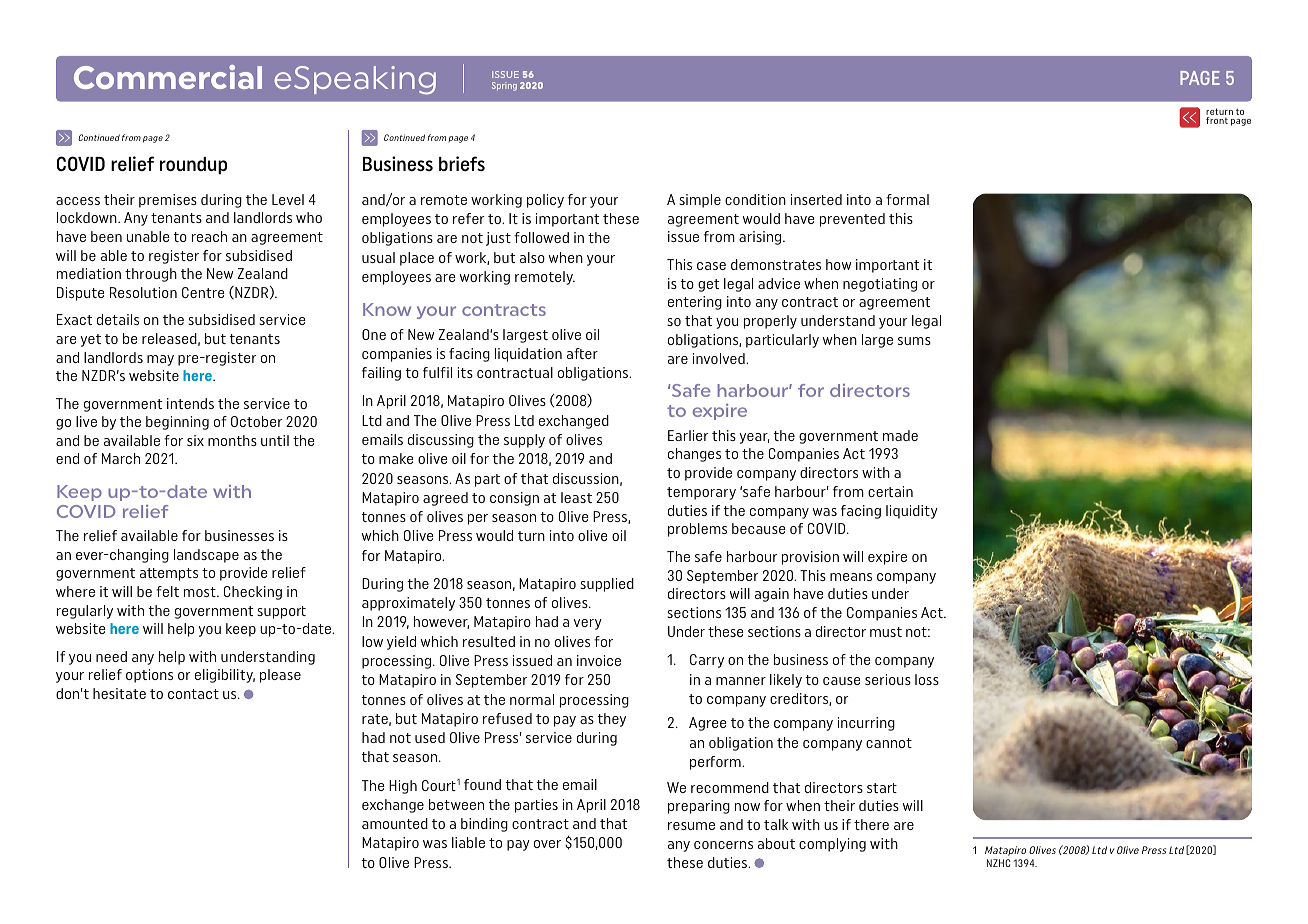 The height and width of the document is (924, 1308). I want to click on amounted, so click(395, 823).
